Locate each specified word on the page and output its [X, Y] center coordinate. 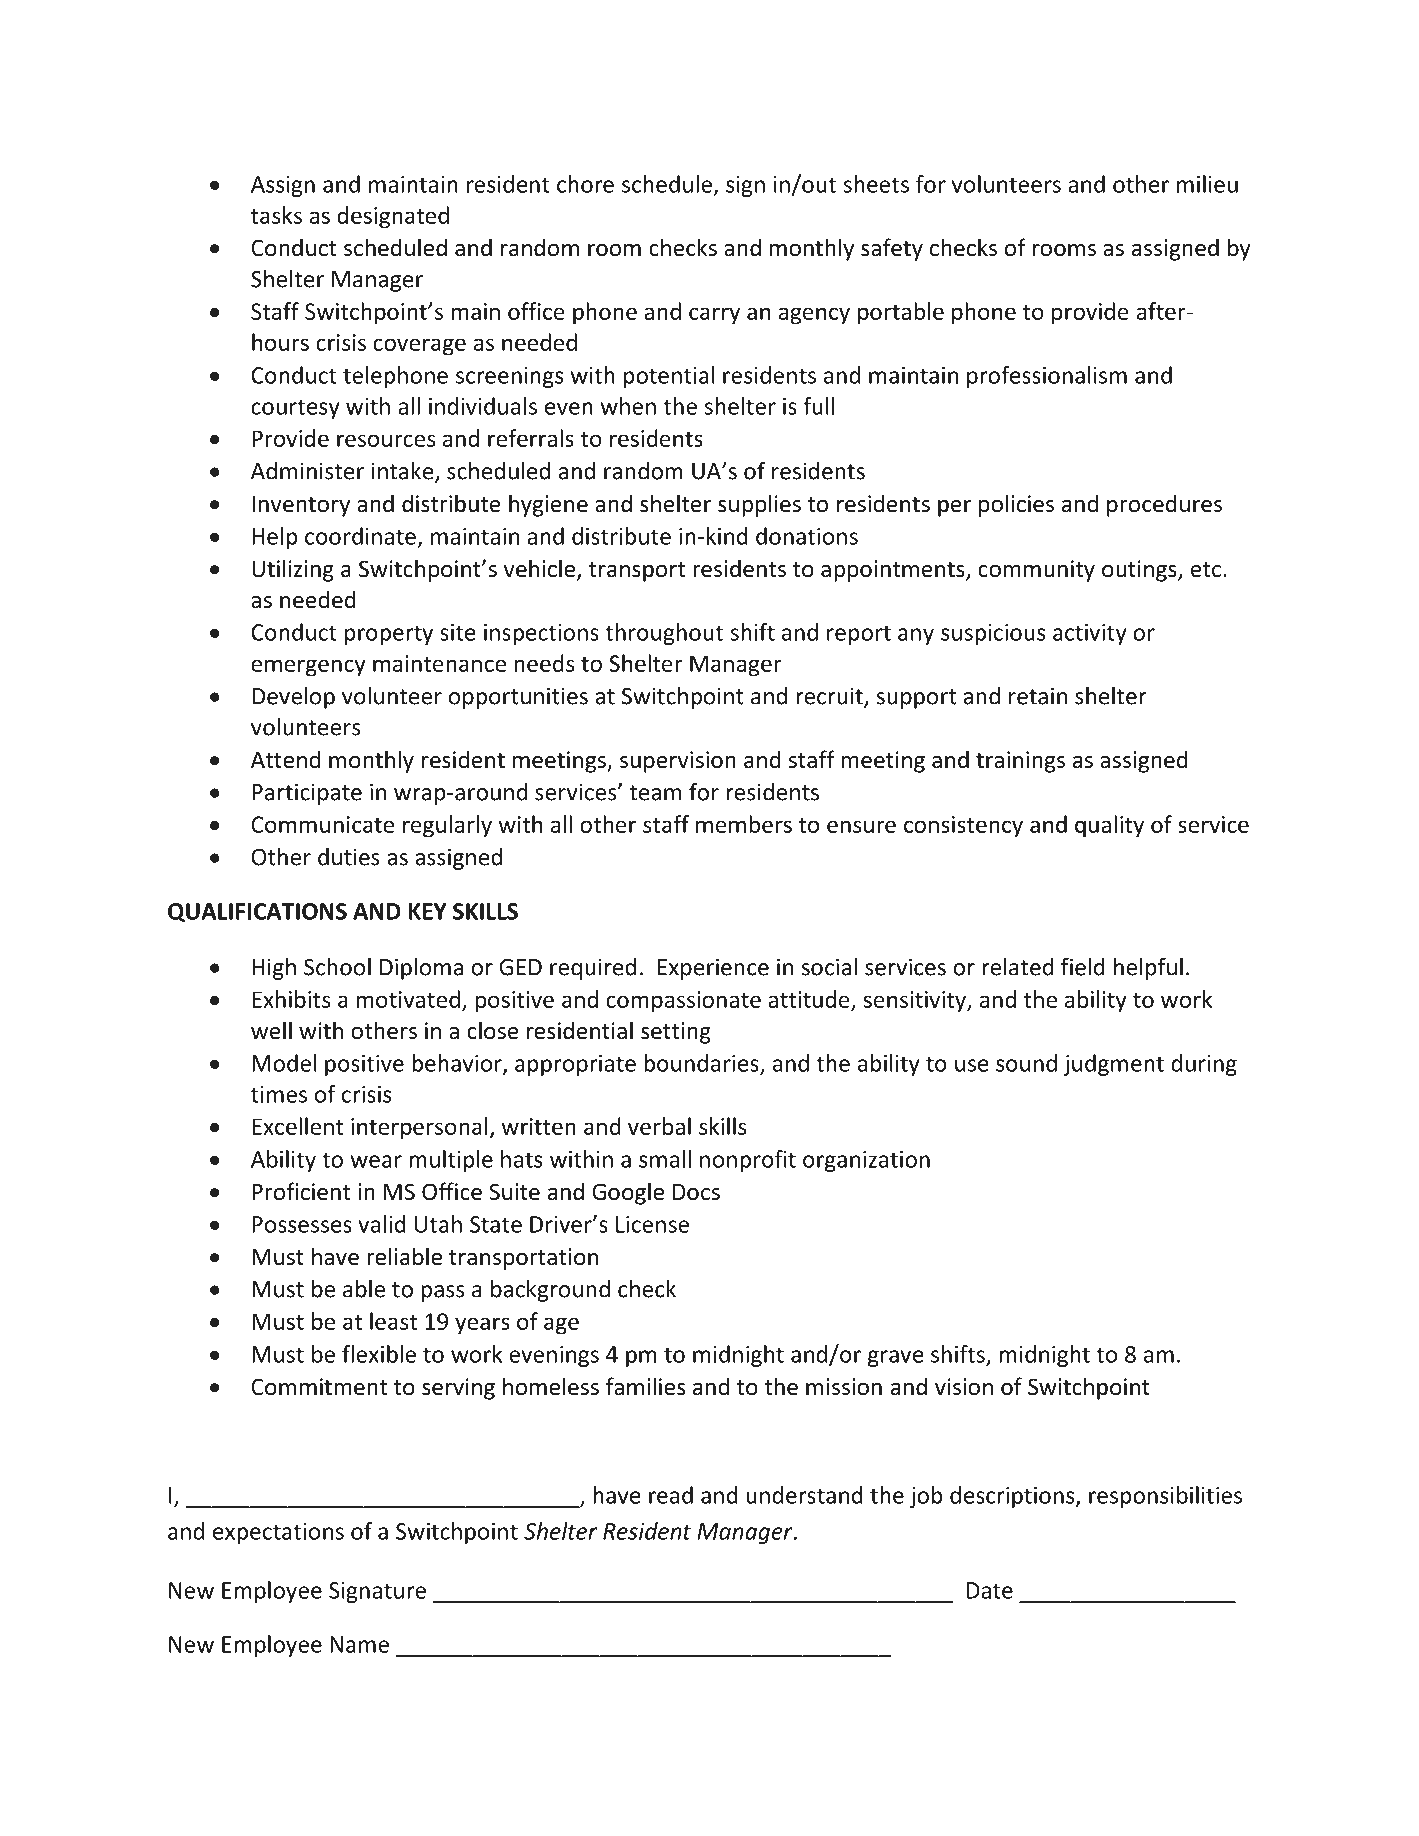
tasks [276, 215]
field [1083, 966]
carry [714, 316]
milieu [1207, 184]
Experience [713, 969]
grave [896, 1358]
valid [382, 1224]
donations [807, 536]
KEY [428, 911]
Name [359, 1644]
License [652, 1224]
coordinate [360, 536]
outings [1140, 571]
